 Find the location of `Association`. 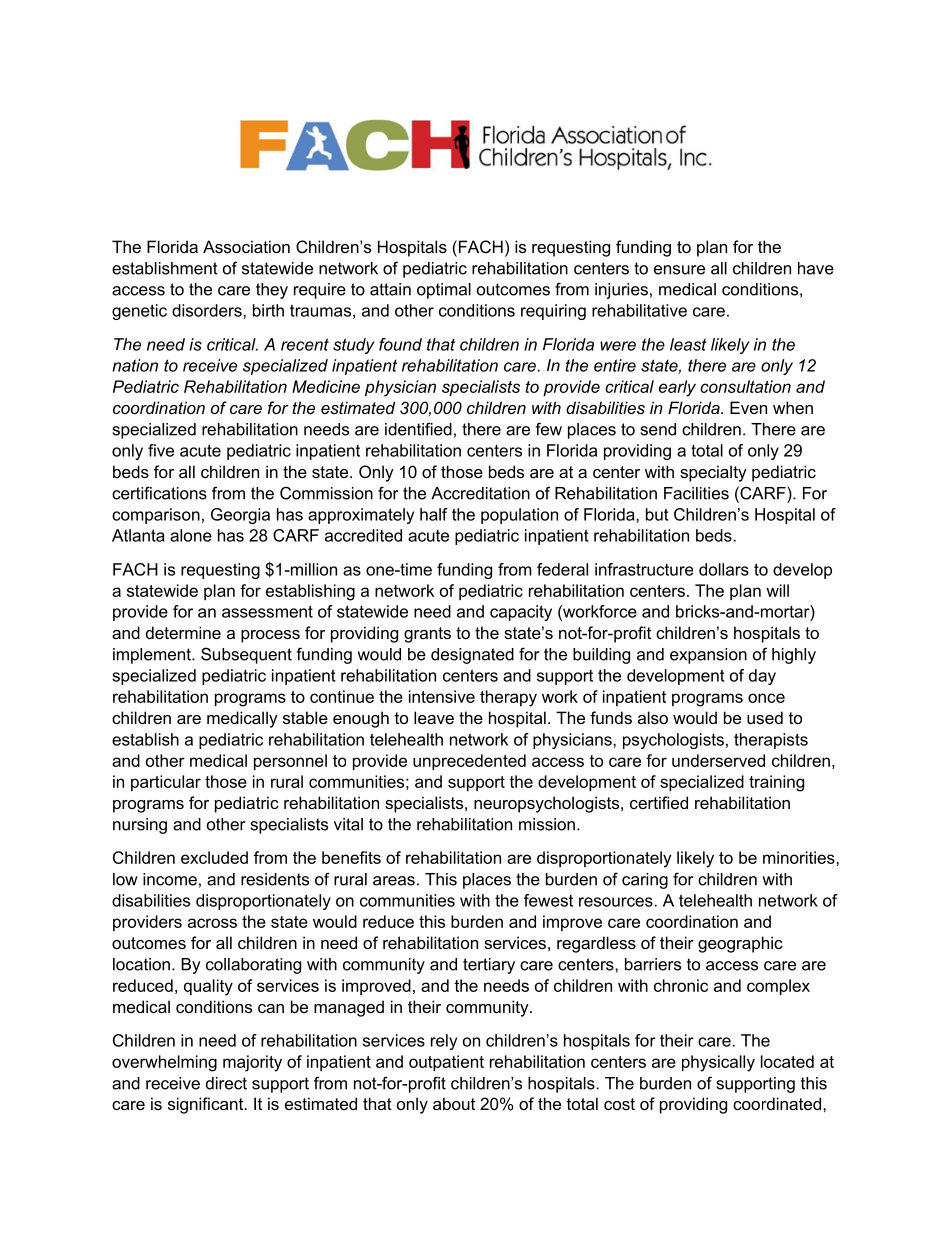

Association is located at coordinates (246, 246).
